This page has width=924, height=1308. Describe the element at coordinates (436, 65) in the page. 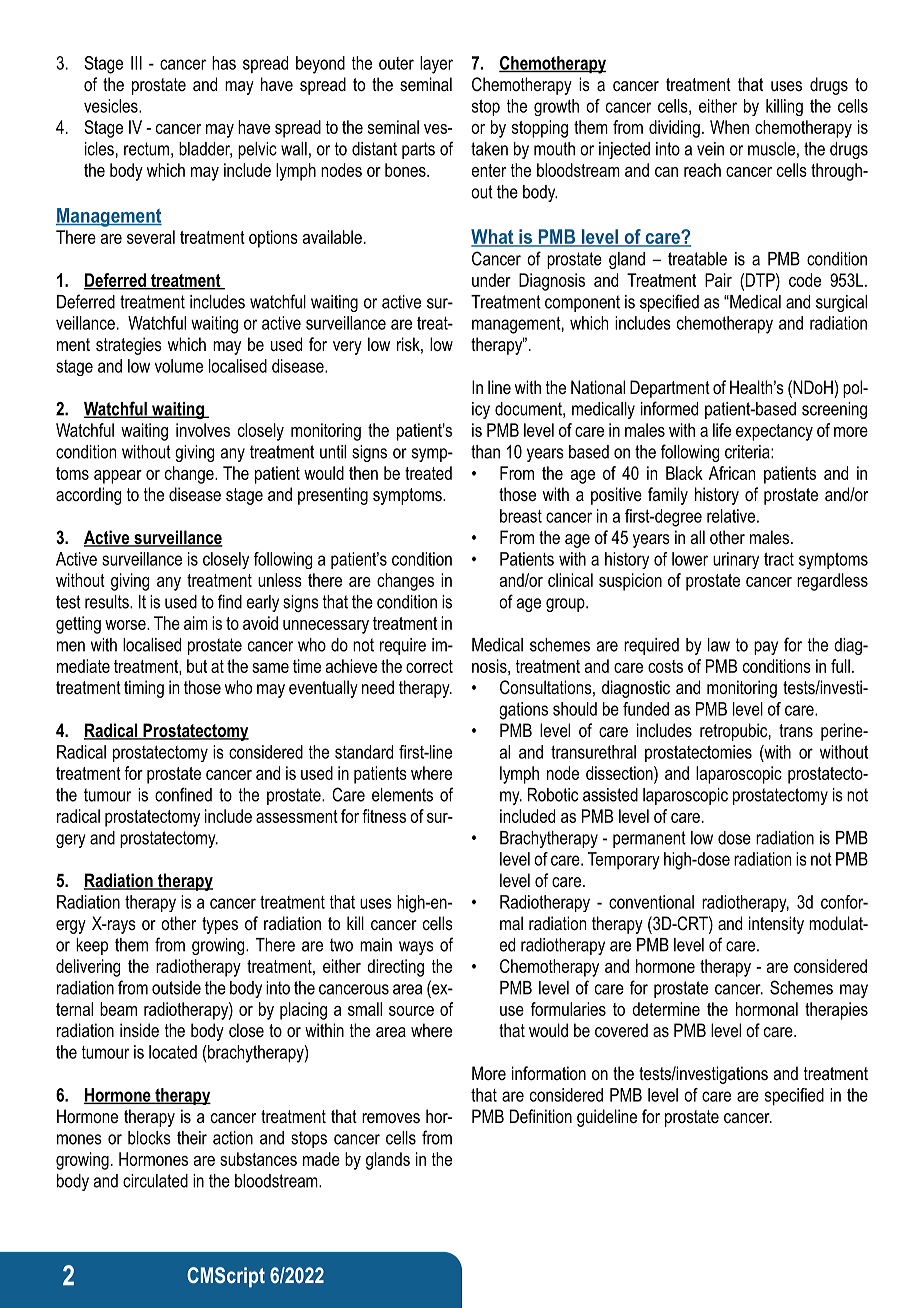

I see `layer` at that location.
